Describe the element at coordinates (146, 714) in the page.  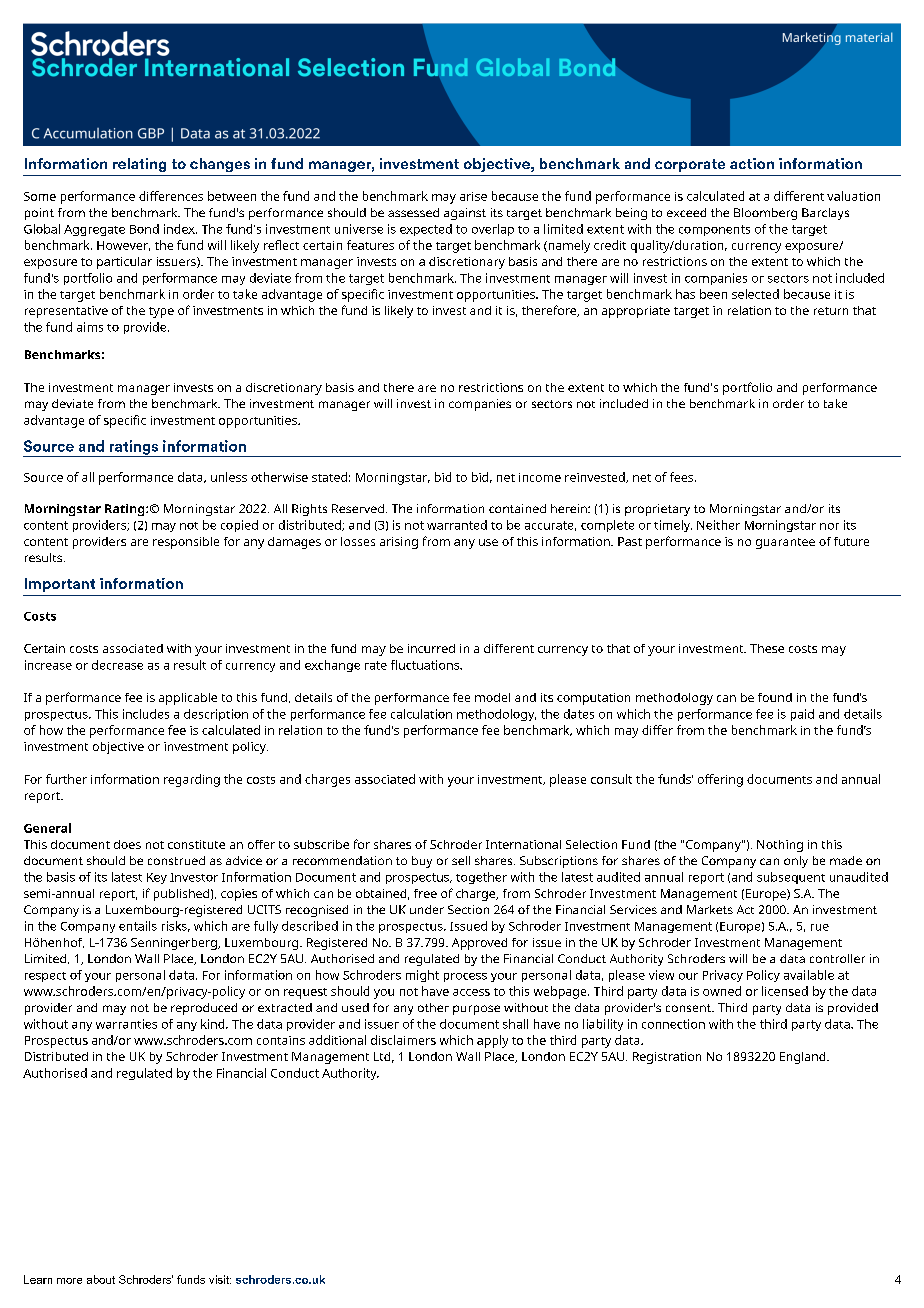
I see `includes` at that location.
